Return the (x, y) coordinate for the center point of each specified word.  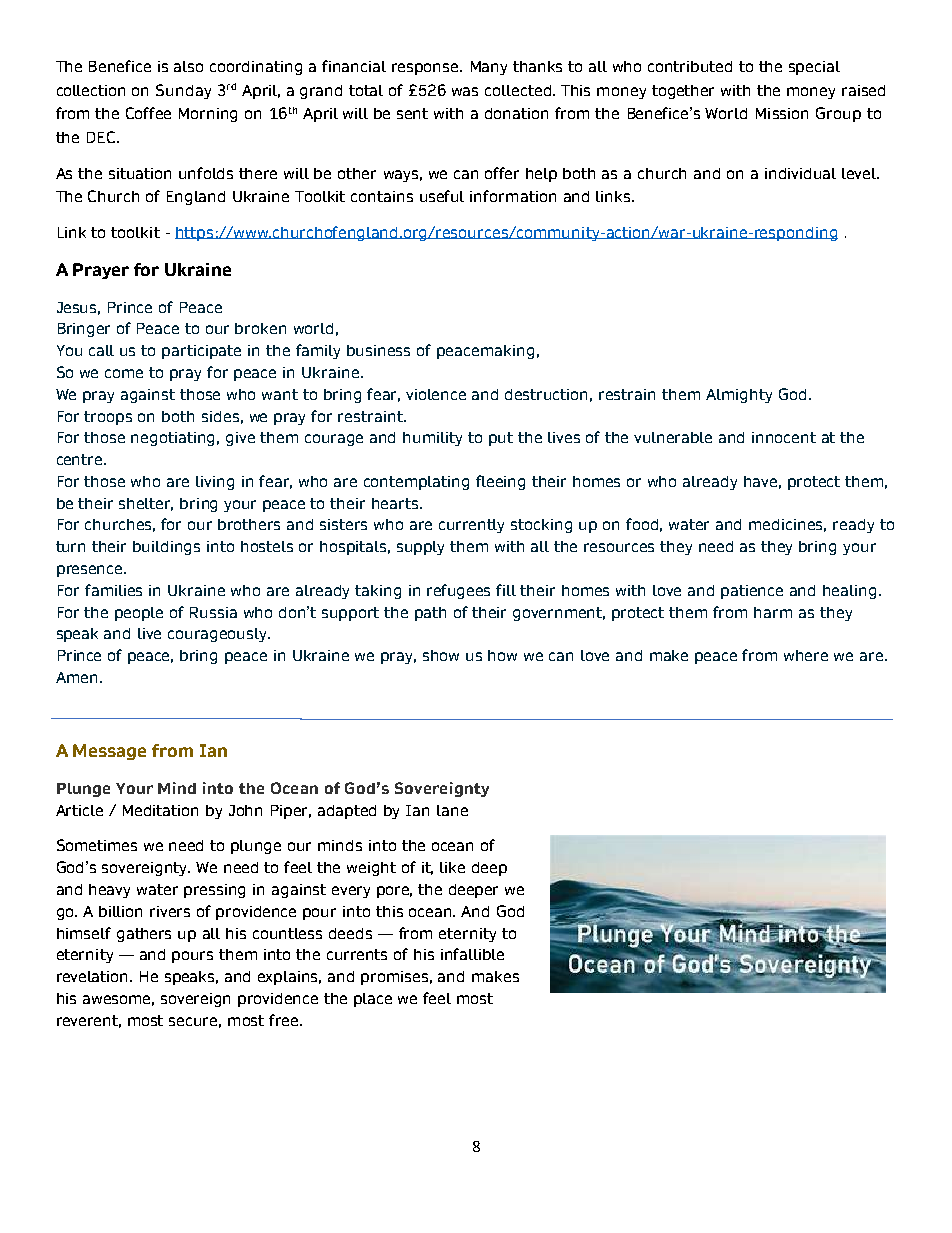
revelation (94, 976)
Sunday (183, 91)
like (452, 867)
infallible (472, 954)
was (465, 91)
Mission (782, 113)
